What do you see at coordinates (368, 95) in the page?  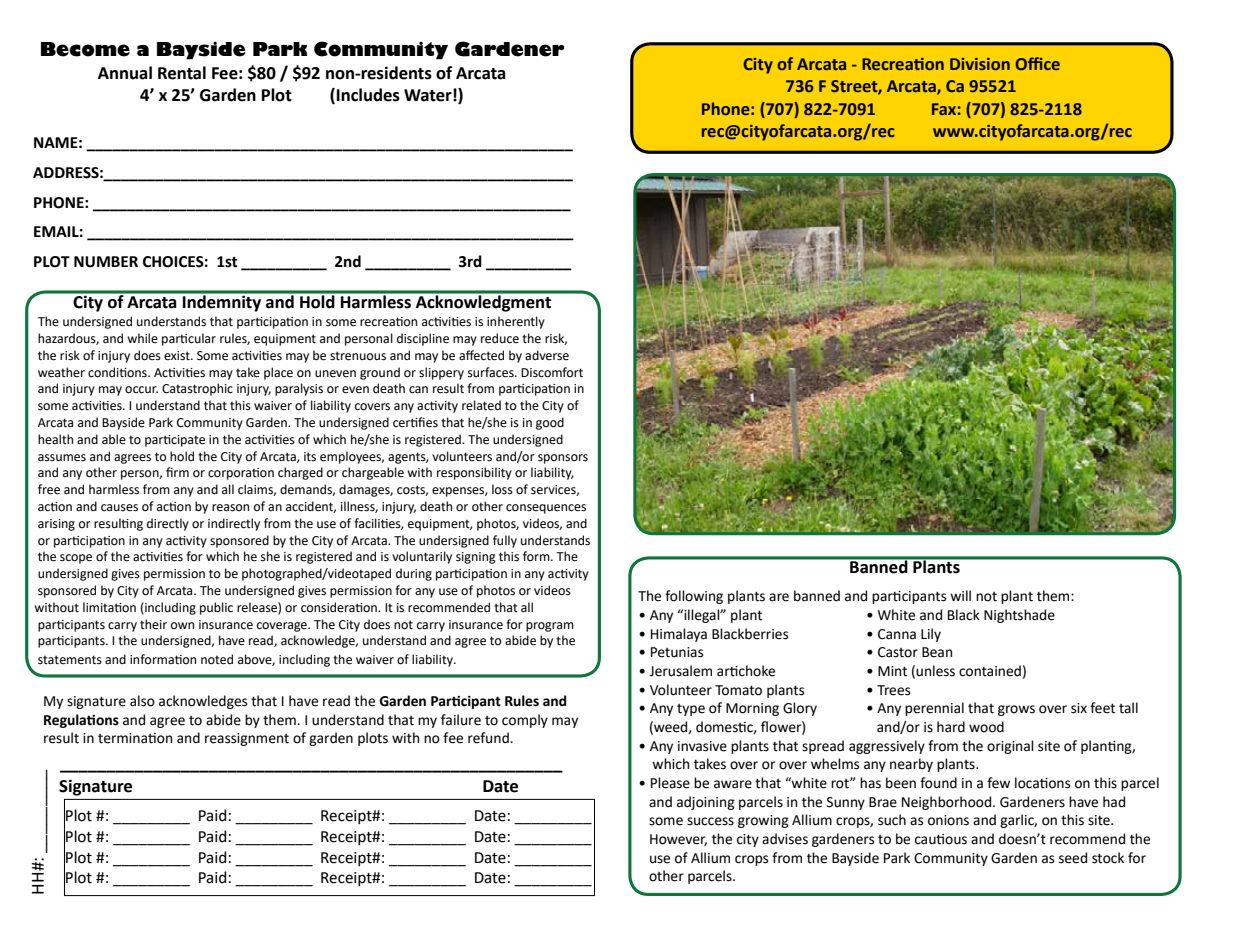 I see `Includes` at bounding box center [368, 95].
